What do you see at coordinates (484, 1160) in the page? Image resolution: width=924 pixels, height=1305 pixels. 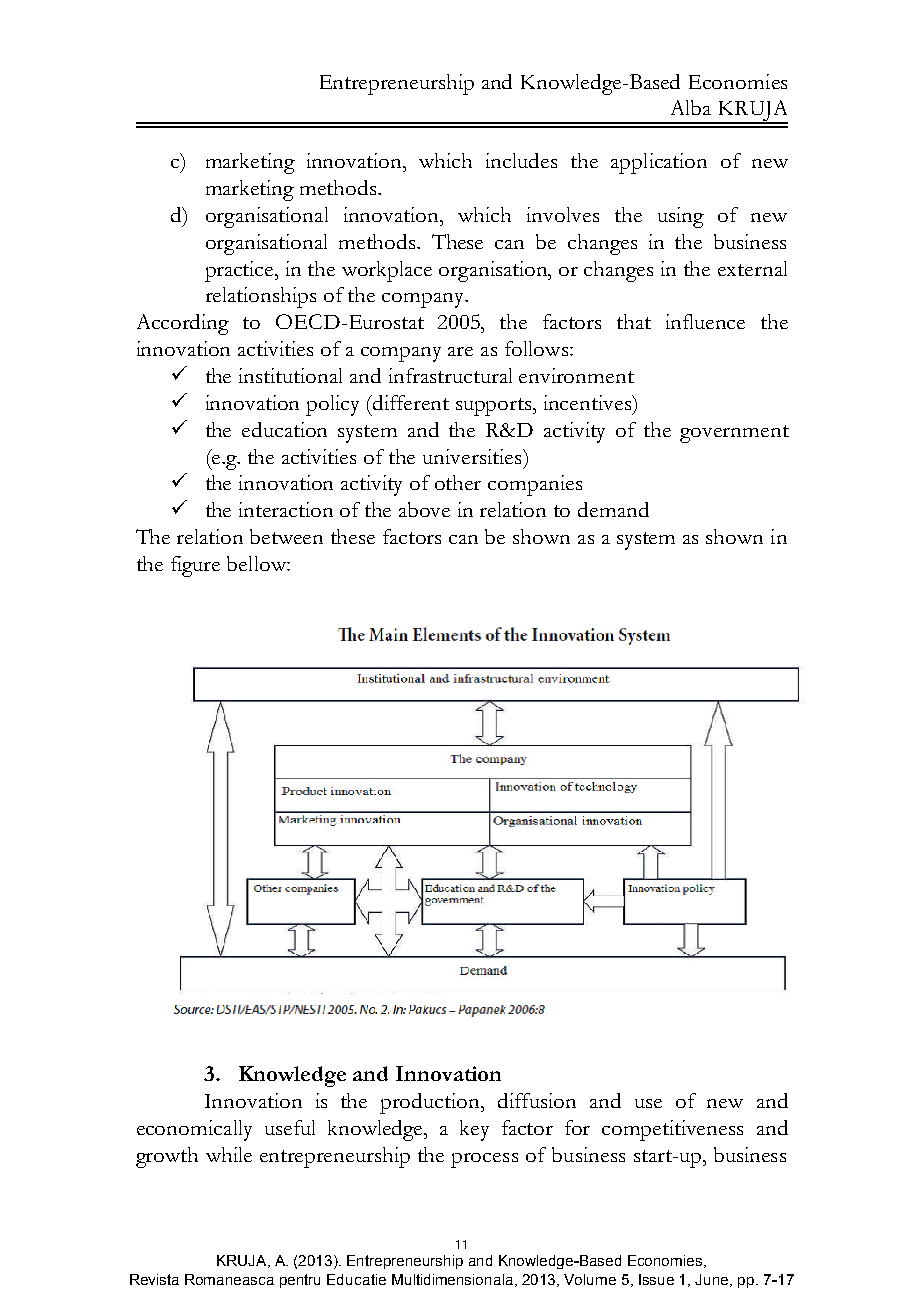 I see `process` at bounding box center [484, 1160].
